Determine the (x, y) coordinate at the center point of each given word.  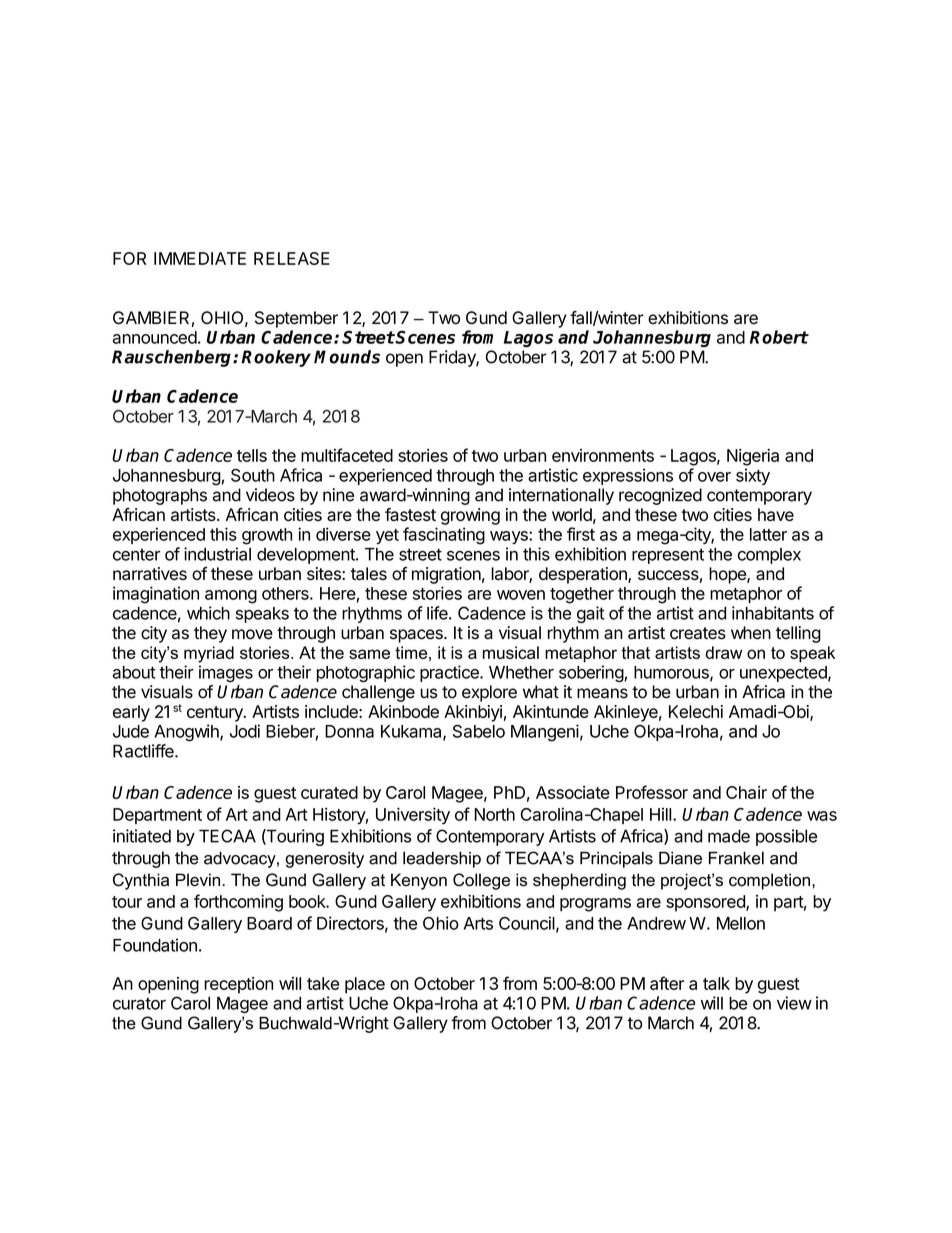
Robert (779, 337)
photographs (160, 496)
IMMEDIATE (200, 258)
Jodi (245, 731)
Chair (746, 792)
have (776, 514)
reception (238, 985)
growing (470, 516)
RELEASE (292, 258)
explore (489, 693)
